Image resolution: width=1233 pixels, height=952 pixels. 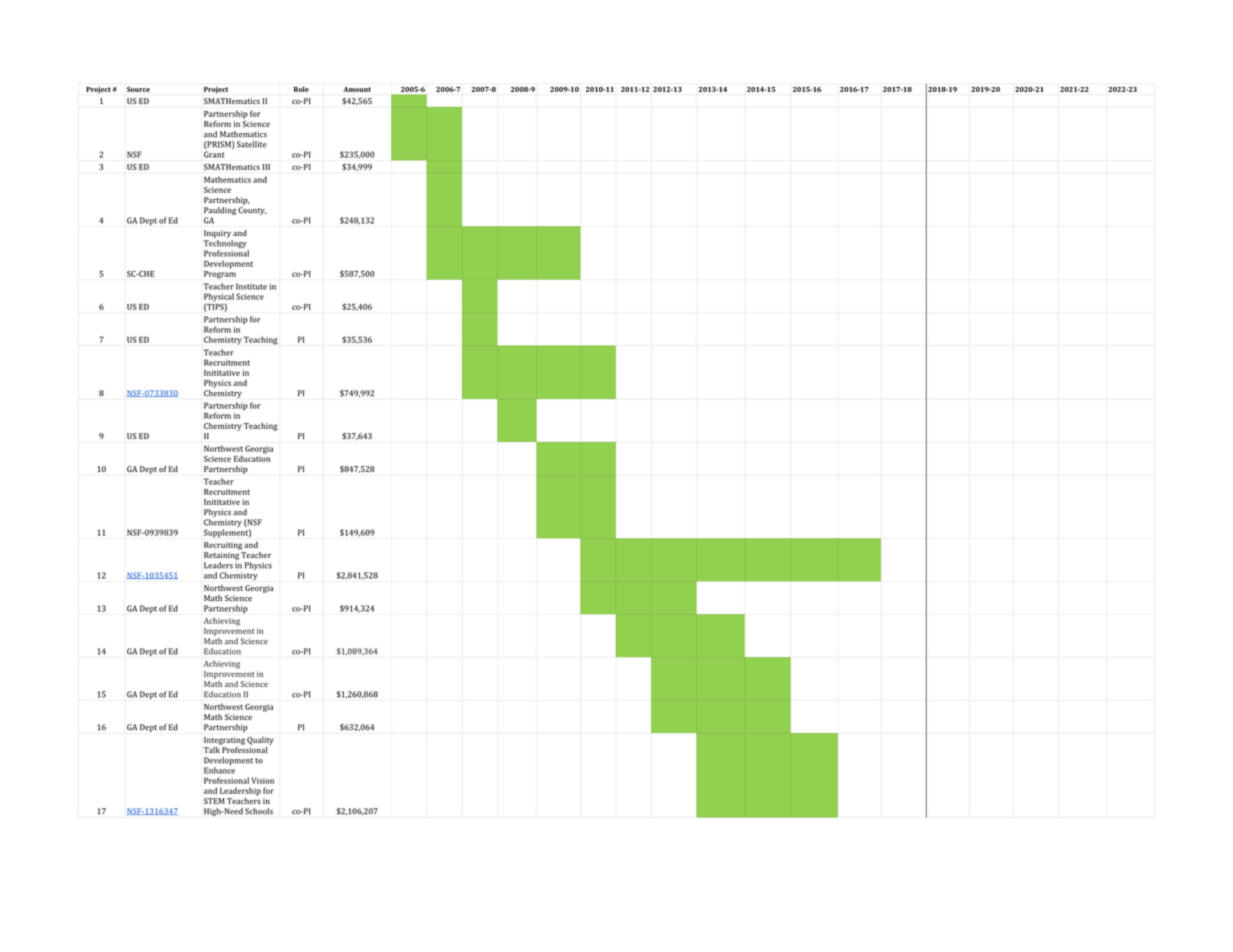 I want to click on Source, so click(x=138, y=89).
